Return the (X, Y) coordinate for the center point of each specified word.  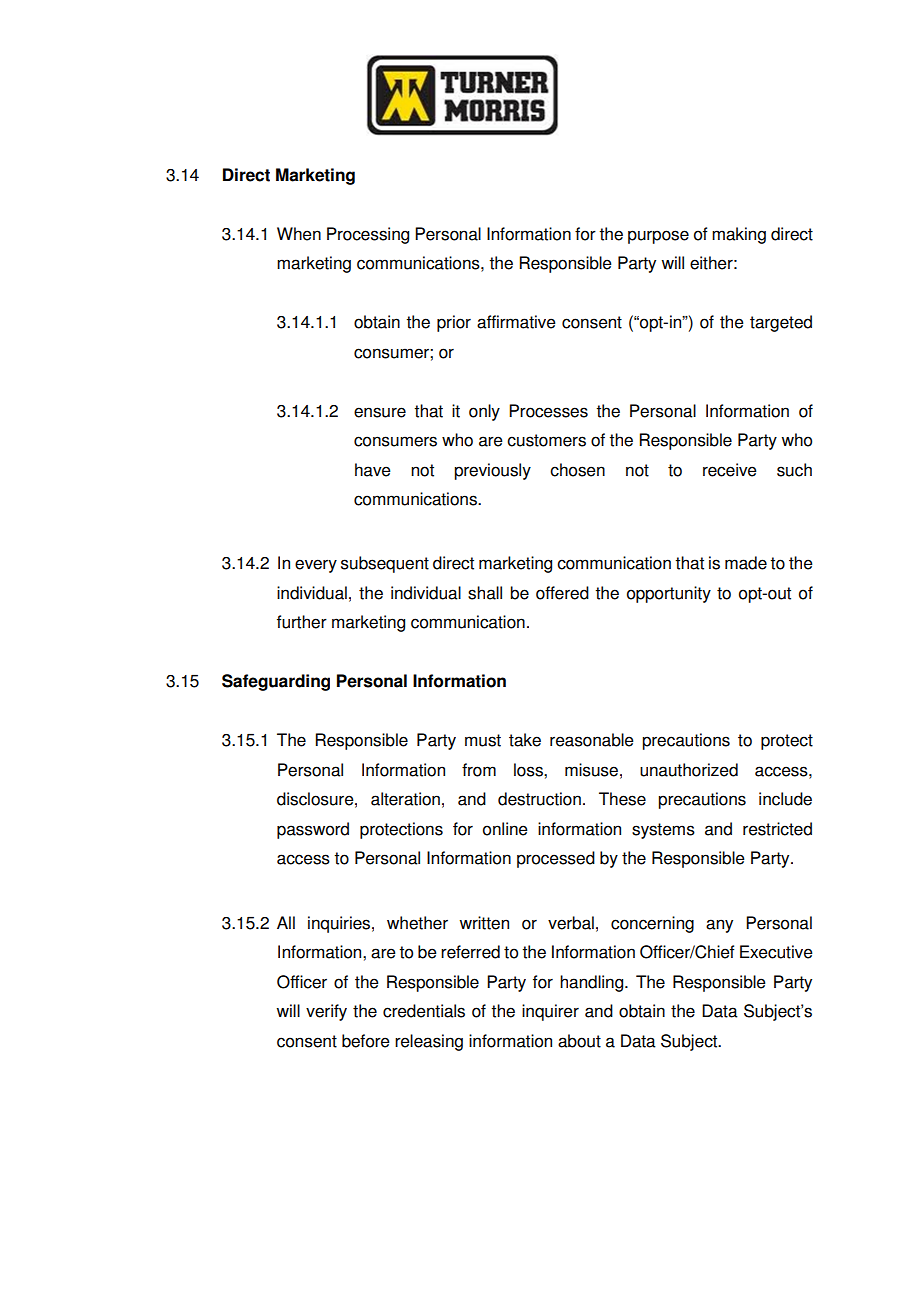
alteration (405, 799)
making (739, 235)
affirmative (516, 322)
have (373, 470)
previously (492, 471)
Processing (368, 235)
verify (326, 1012)
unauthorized (689, 770)
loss (529, 770)
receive (730, 470)
